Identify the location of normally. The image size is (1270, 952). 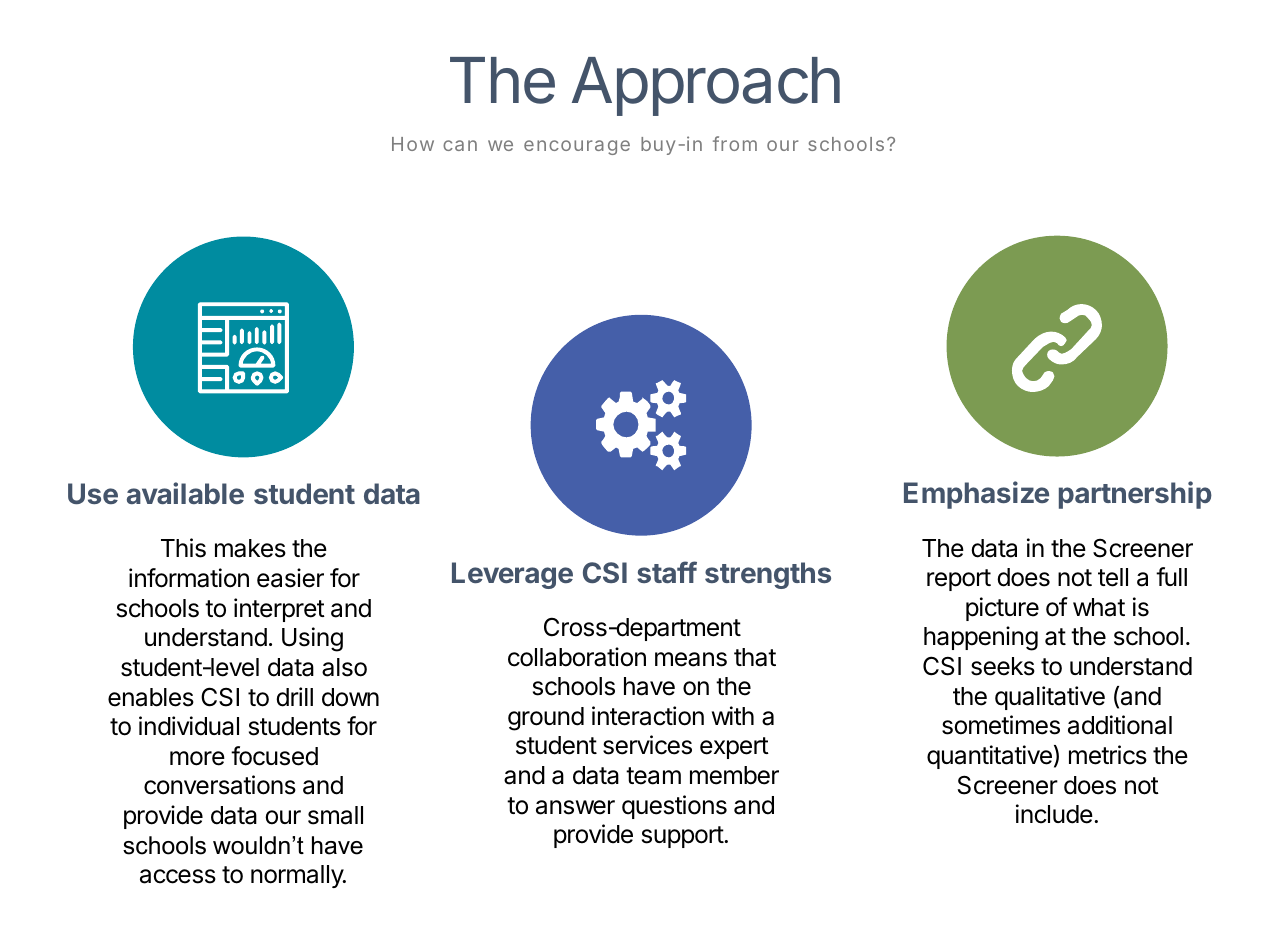
(298, 876).
